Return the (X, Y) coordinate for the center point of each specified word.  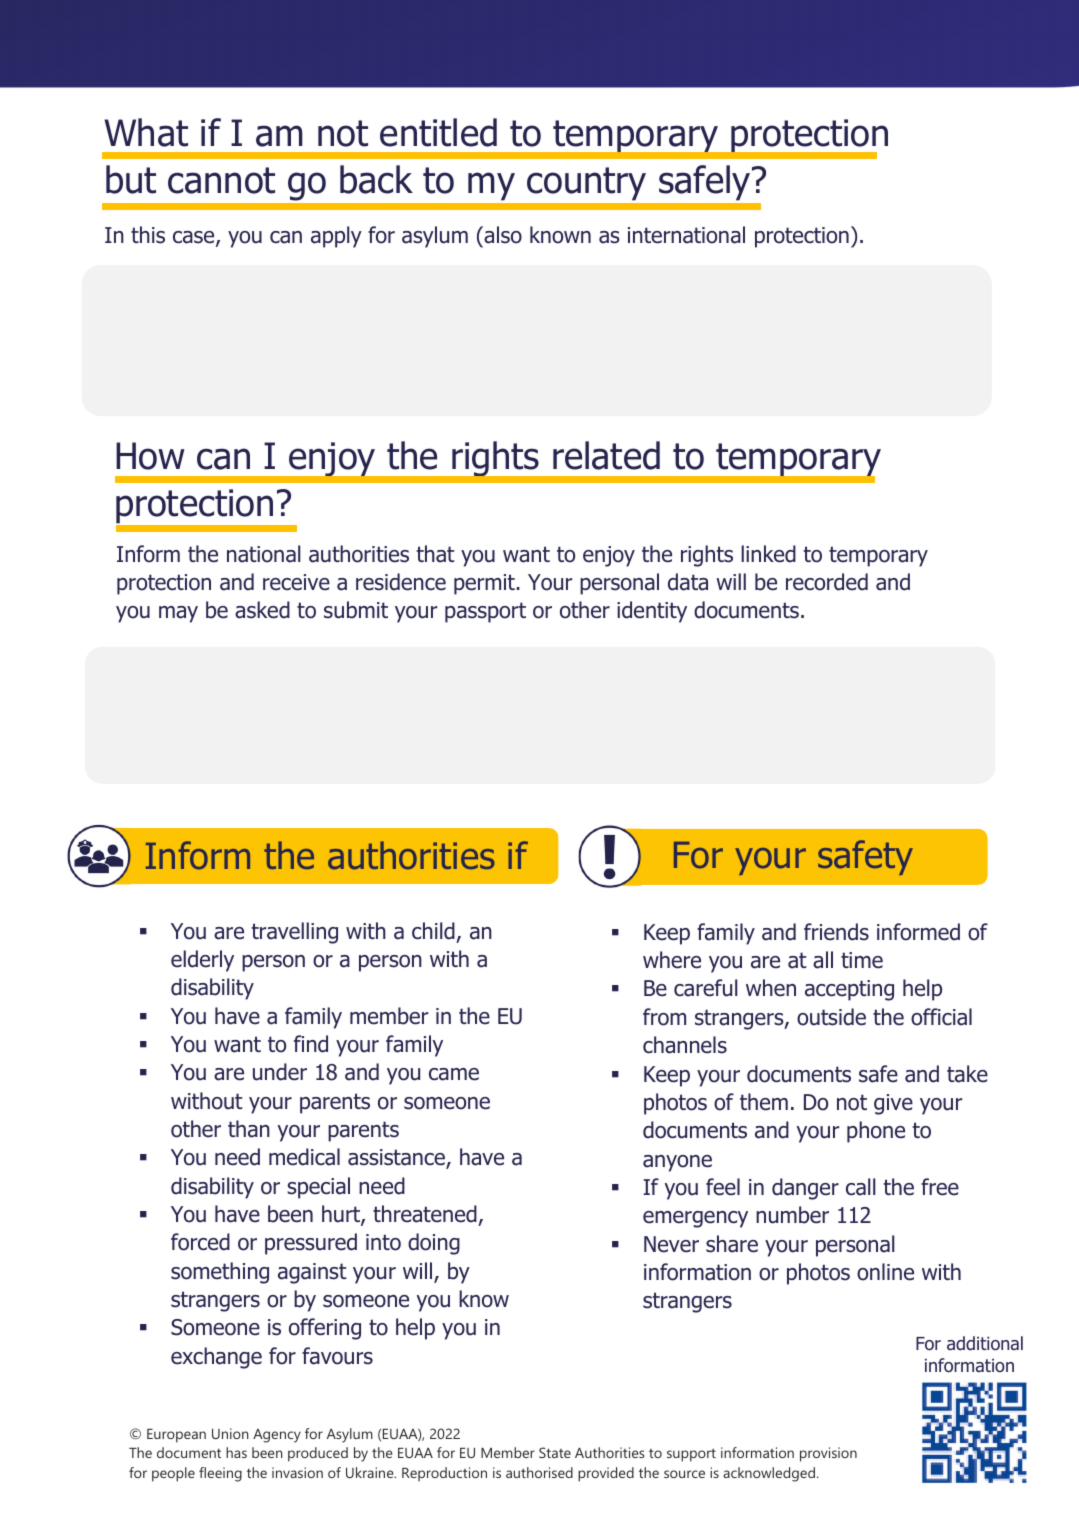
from (664, 1017)
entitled (438, 132)
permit (484, 584)
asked (262, 610)
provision (828, 1454)
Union (230, 1433)
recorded (827, 582)
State (555, 1452)
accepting (849, 990)
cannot (221, 180)
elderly (202, 961)
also (502, 235)
